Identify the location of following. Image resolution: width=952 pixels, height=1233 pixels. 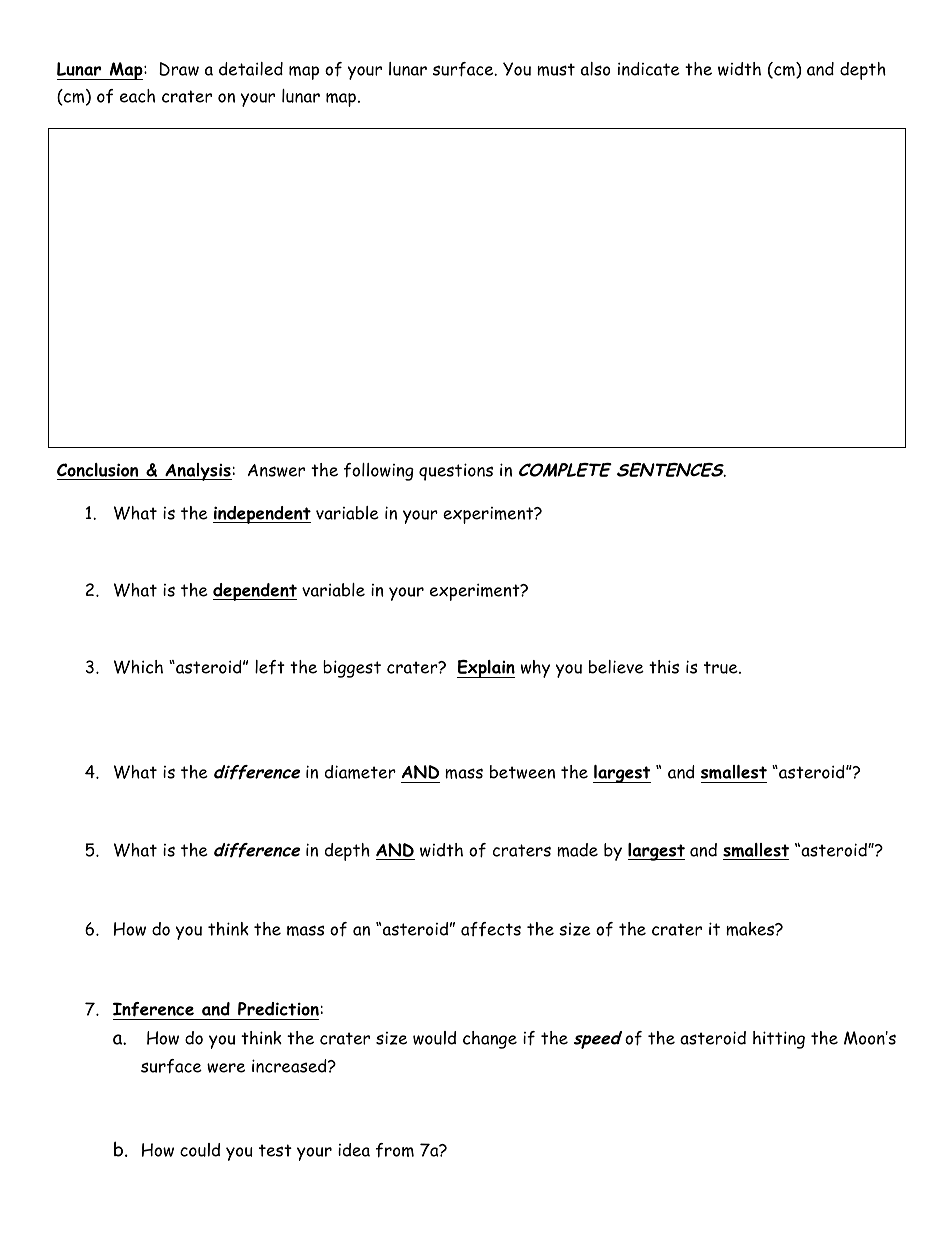
(379, 472).
